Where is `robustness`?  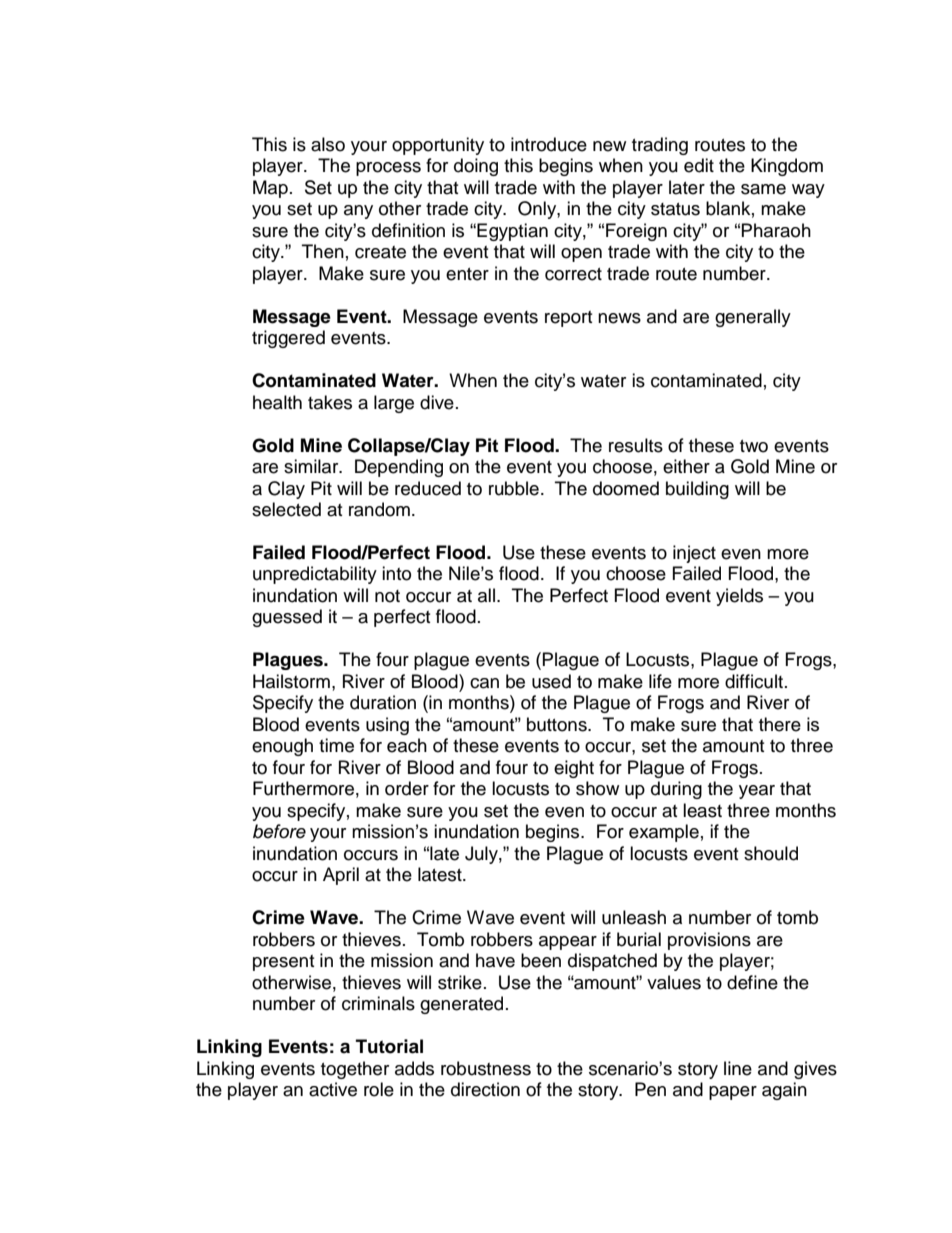 robustness is located at coordinates (486, 1068).
